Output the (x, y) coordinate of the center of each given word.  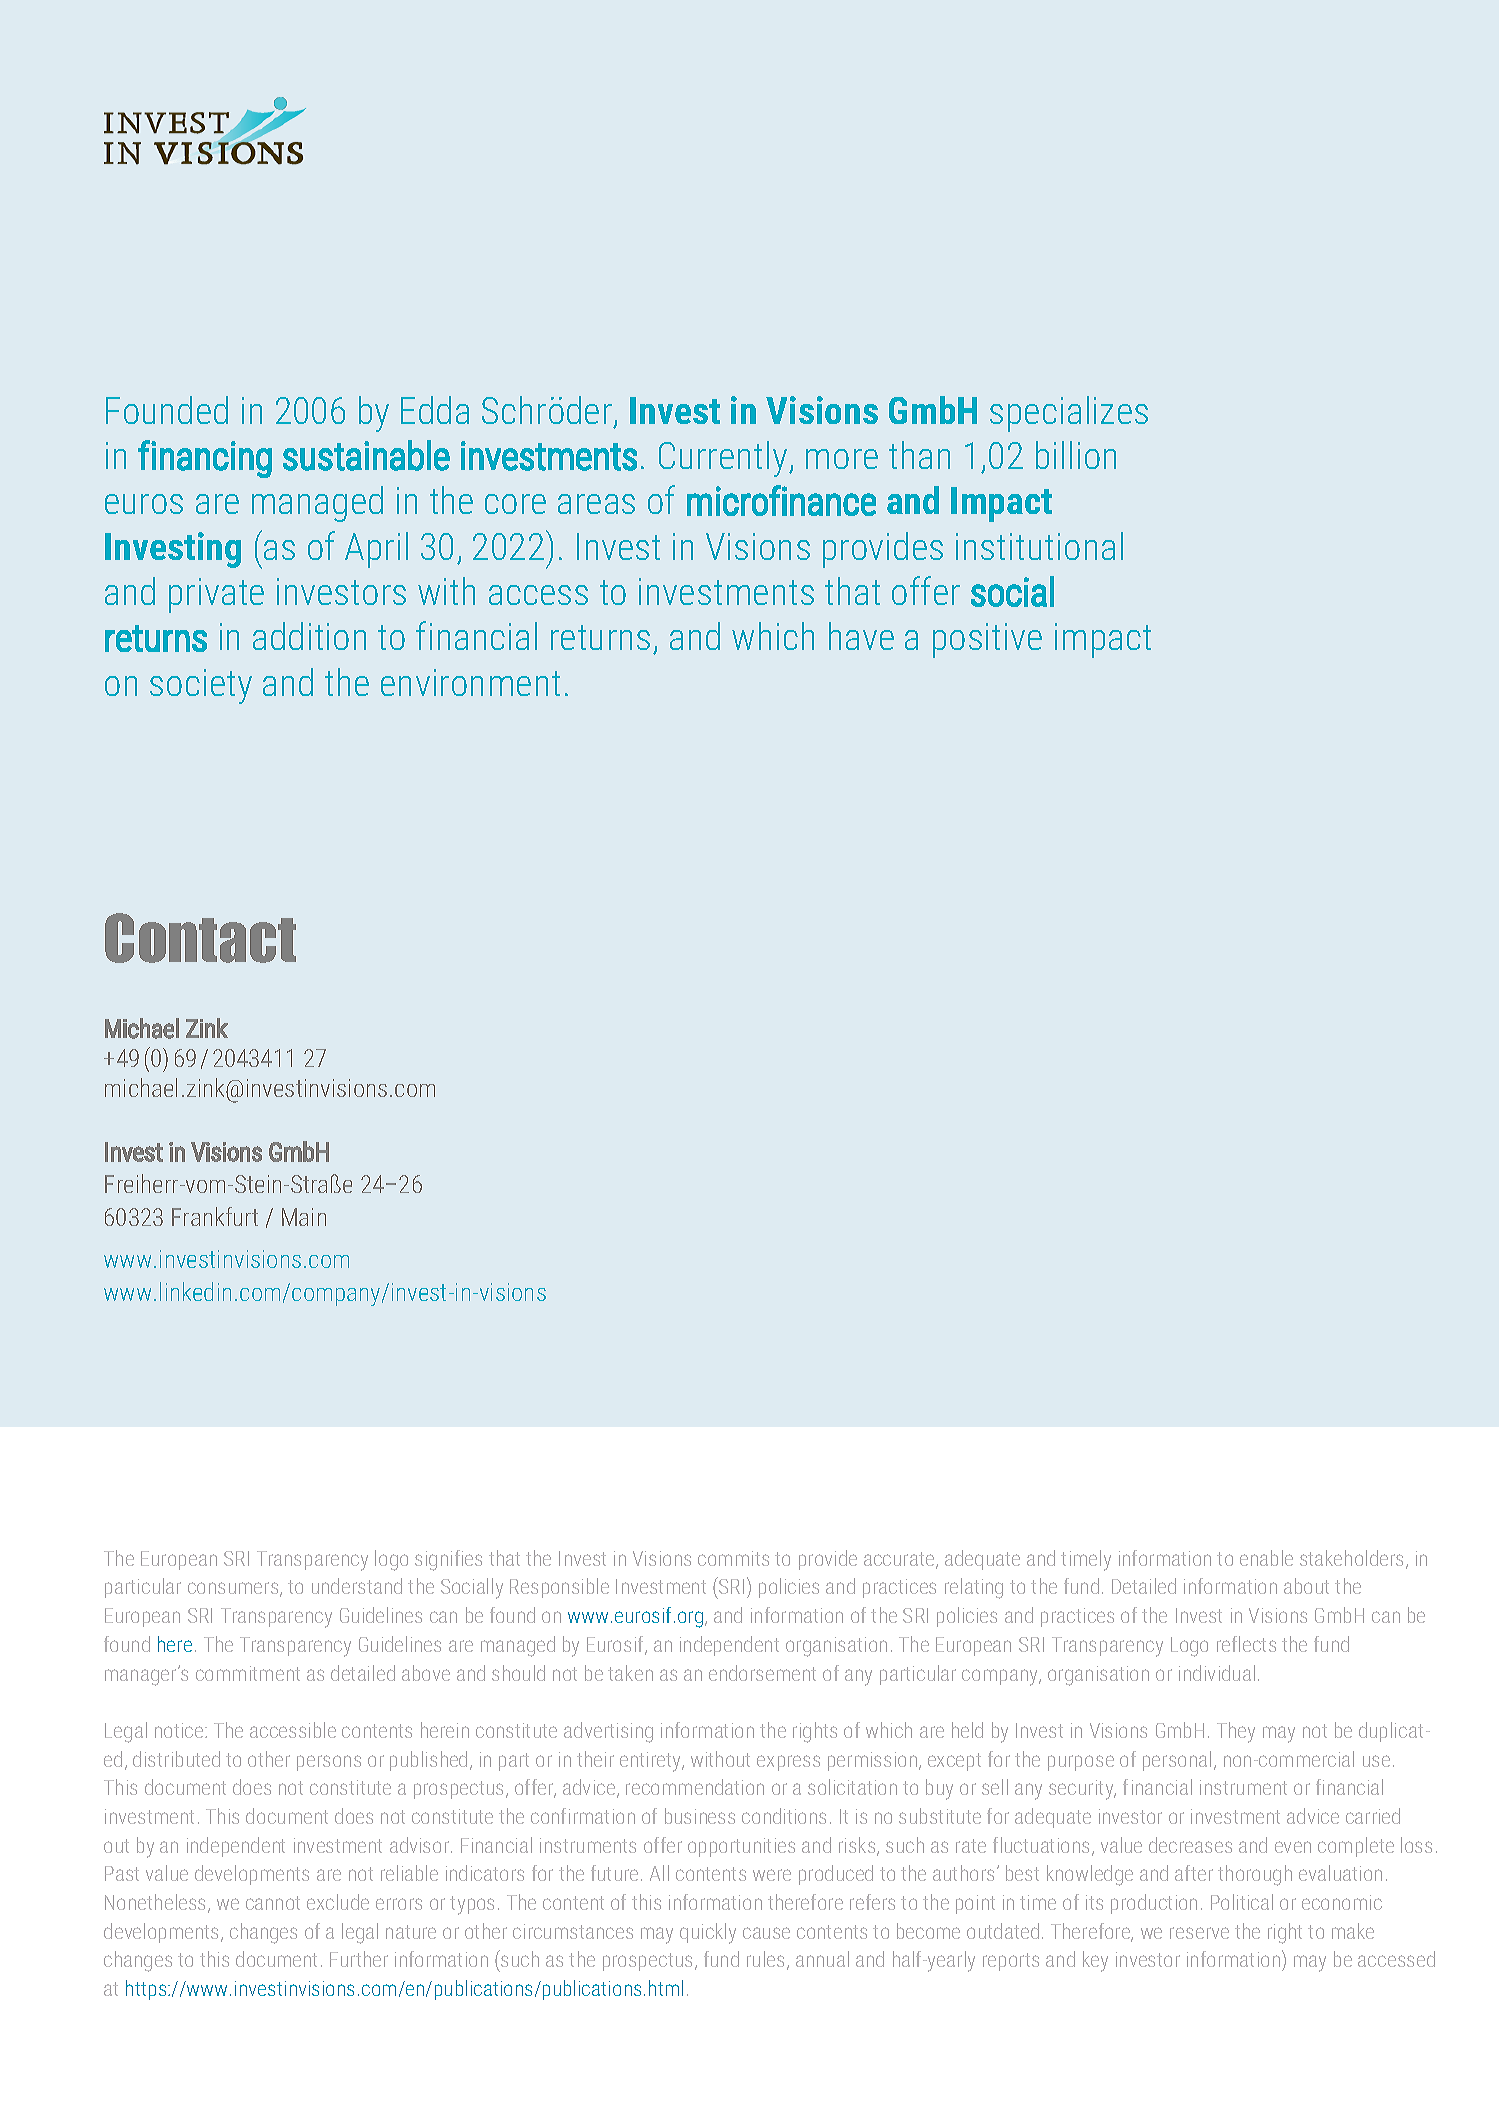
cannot (273, 1903)
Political (1242, 1902)
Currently (724, 459)
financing (205, 459)
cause (766, 1933)
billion (1076, 455)
